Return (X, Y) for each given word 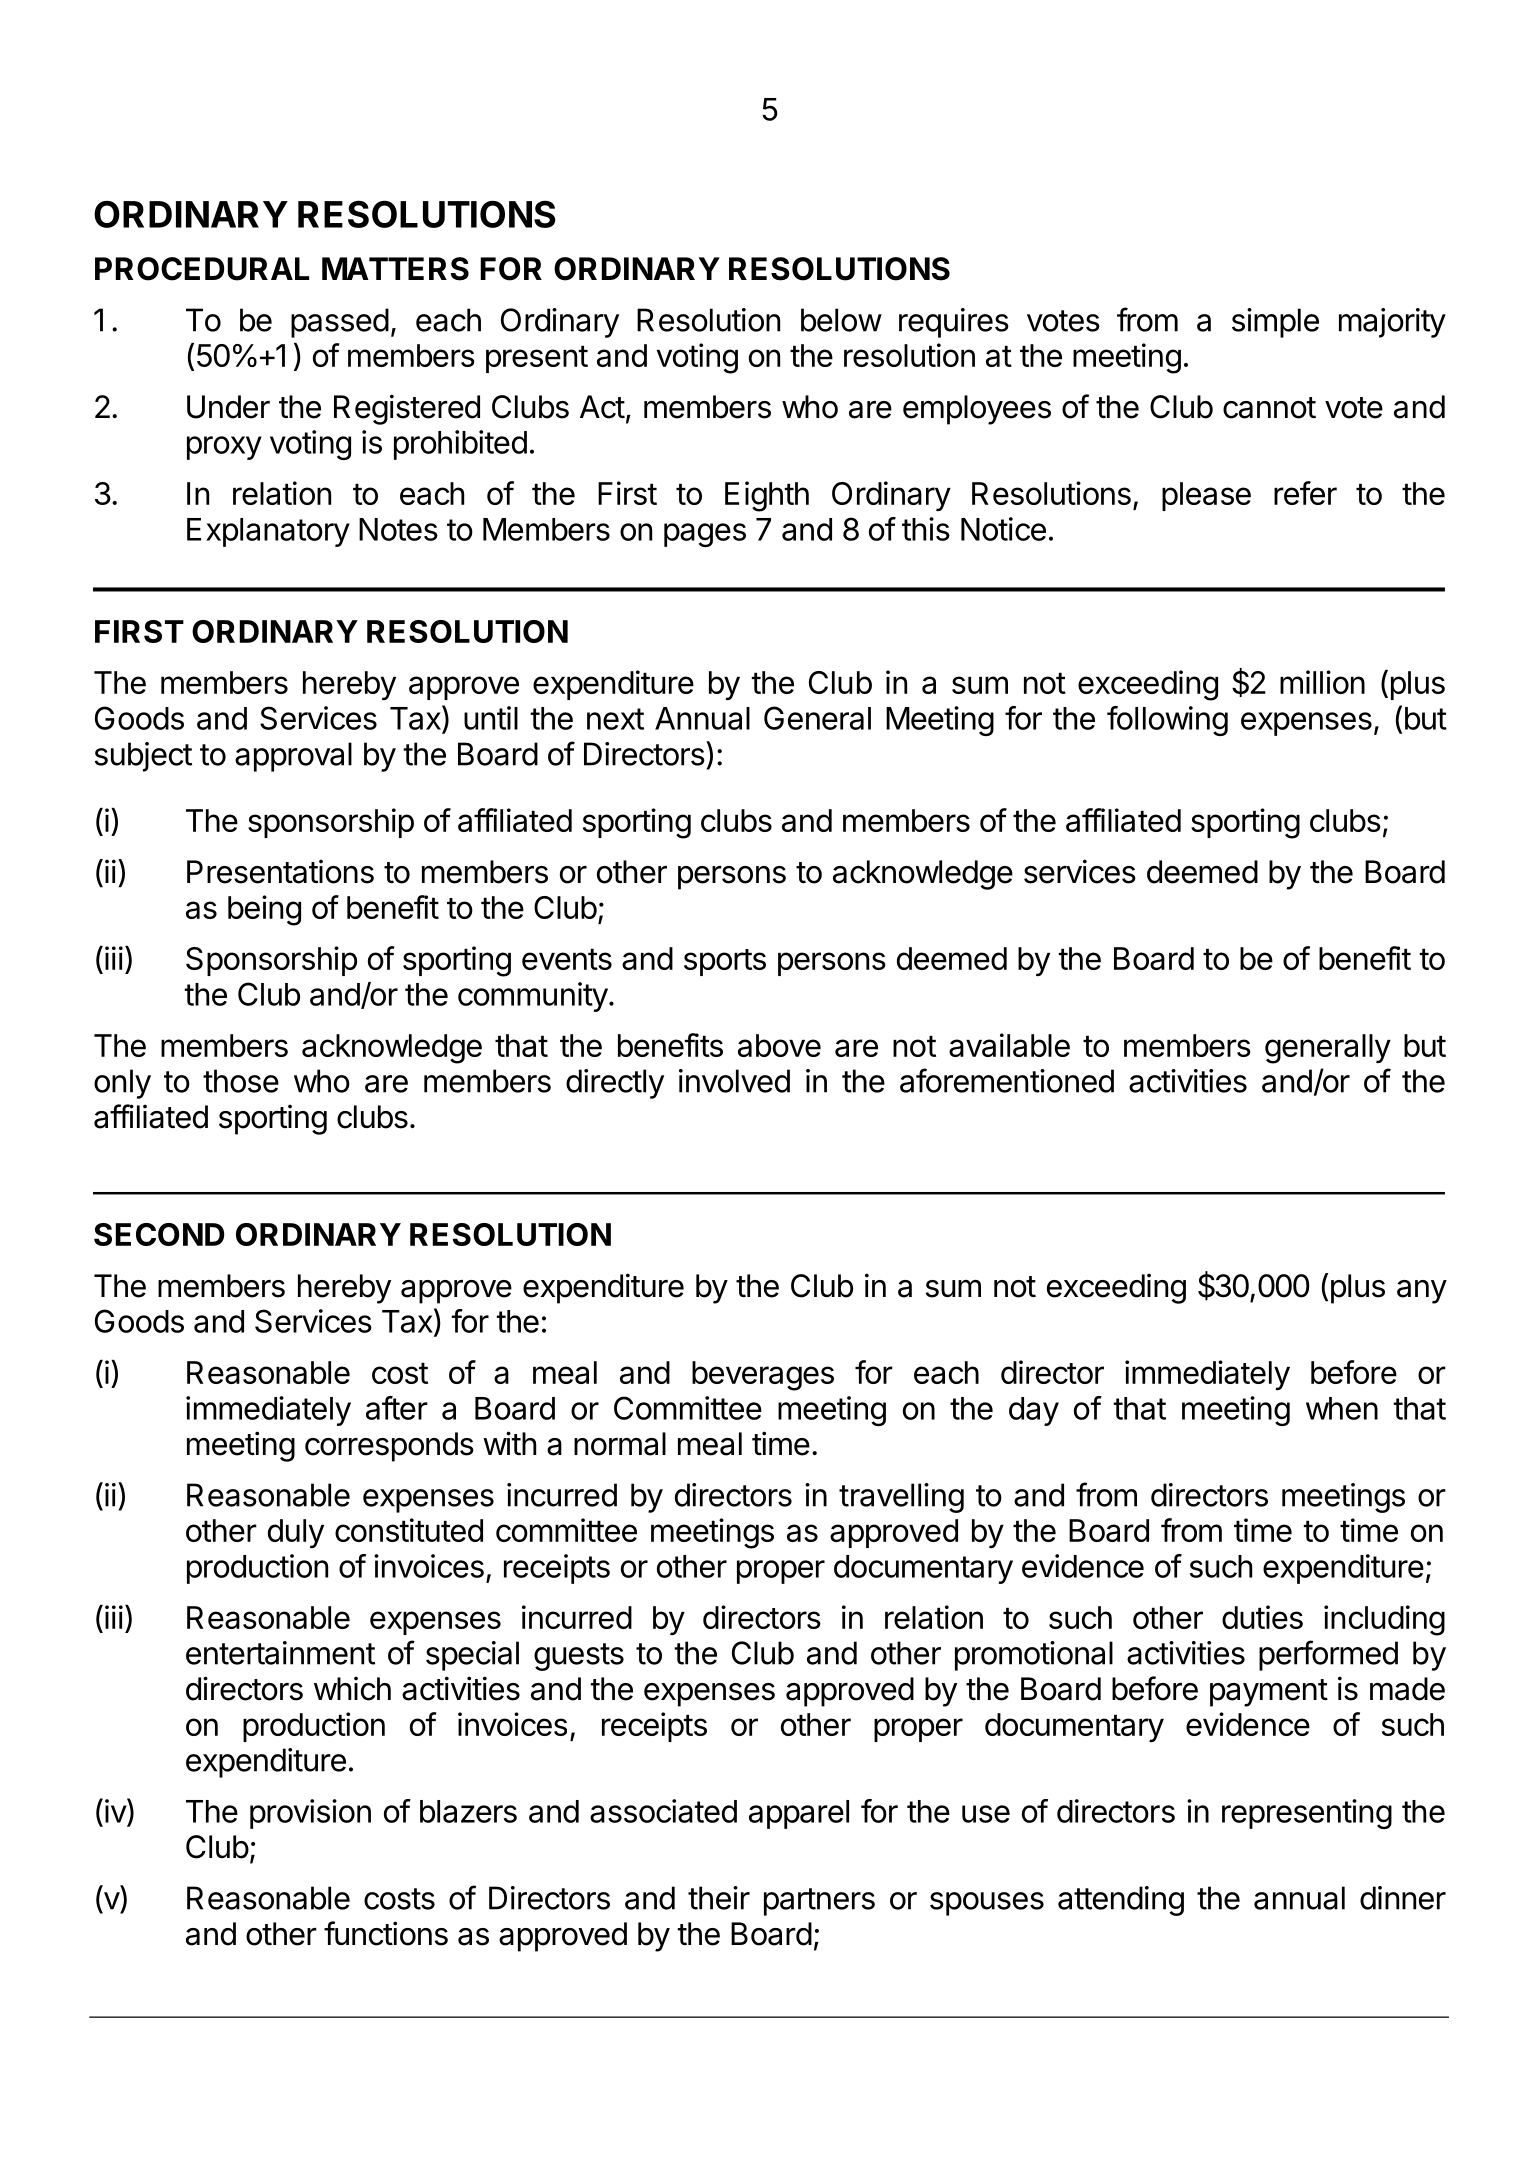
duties (1262, 1617)
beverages (763, 1376)
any (1422, 1292)
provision (310, 1814)
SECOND (159, 1234)
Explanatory (268, 532)
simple (1275, 323)
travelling (901, 1498)
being (264, 910)
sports (725, 962)
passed (340, 323)
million (1322, 682)
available (1009, 1045)
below (841, 320)
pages (705, 535)
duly (296, 1533)
